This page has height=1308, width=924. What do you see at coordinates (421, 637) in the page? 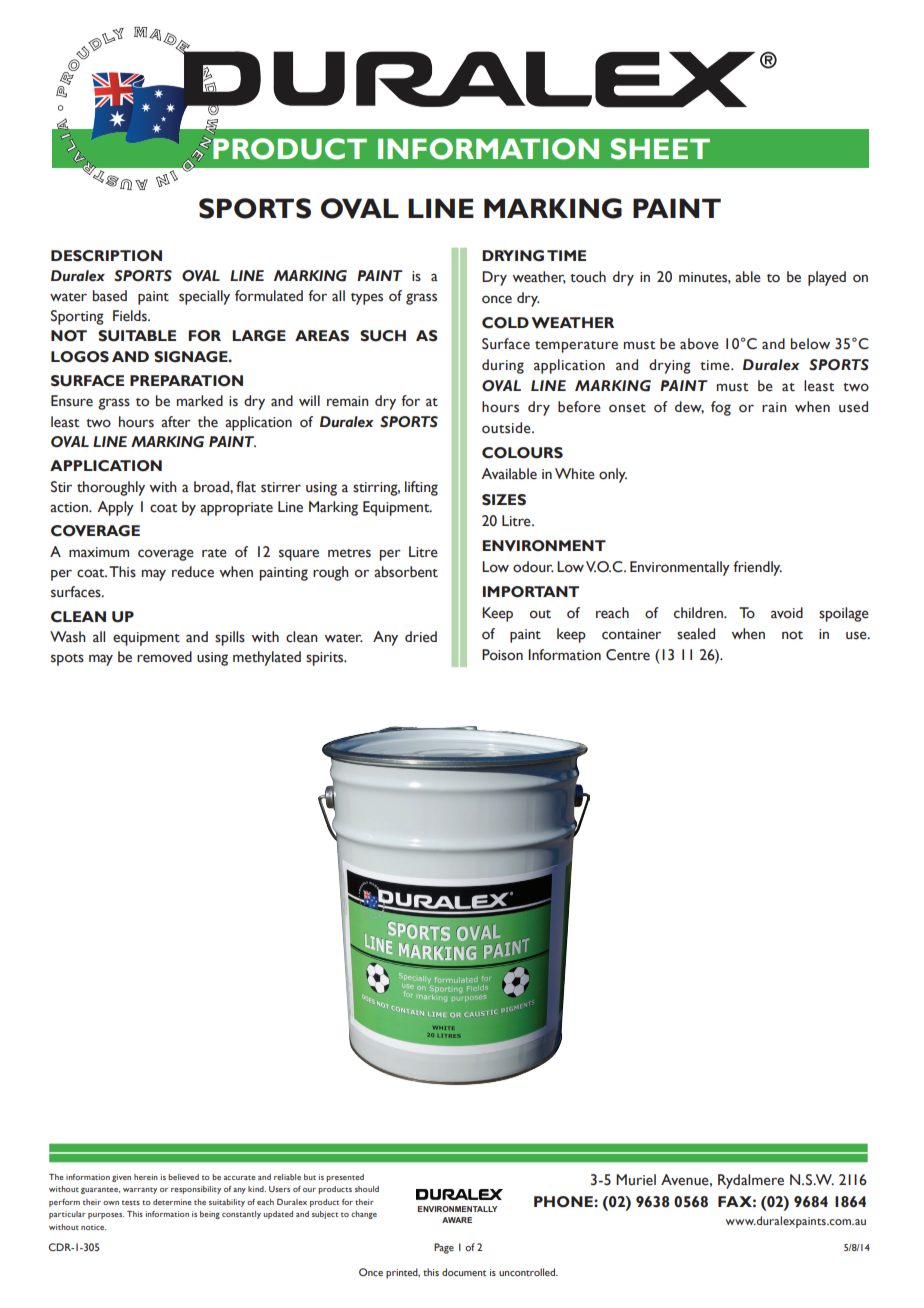
I see `dried` at bounding box center [421, 637].
